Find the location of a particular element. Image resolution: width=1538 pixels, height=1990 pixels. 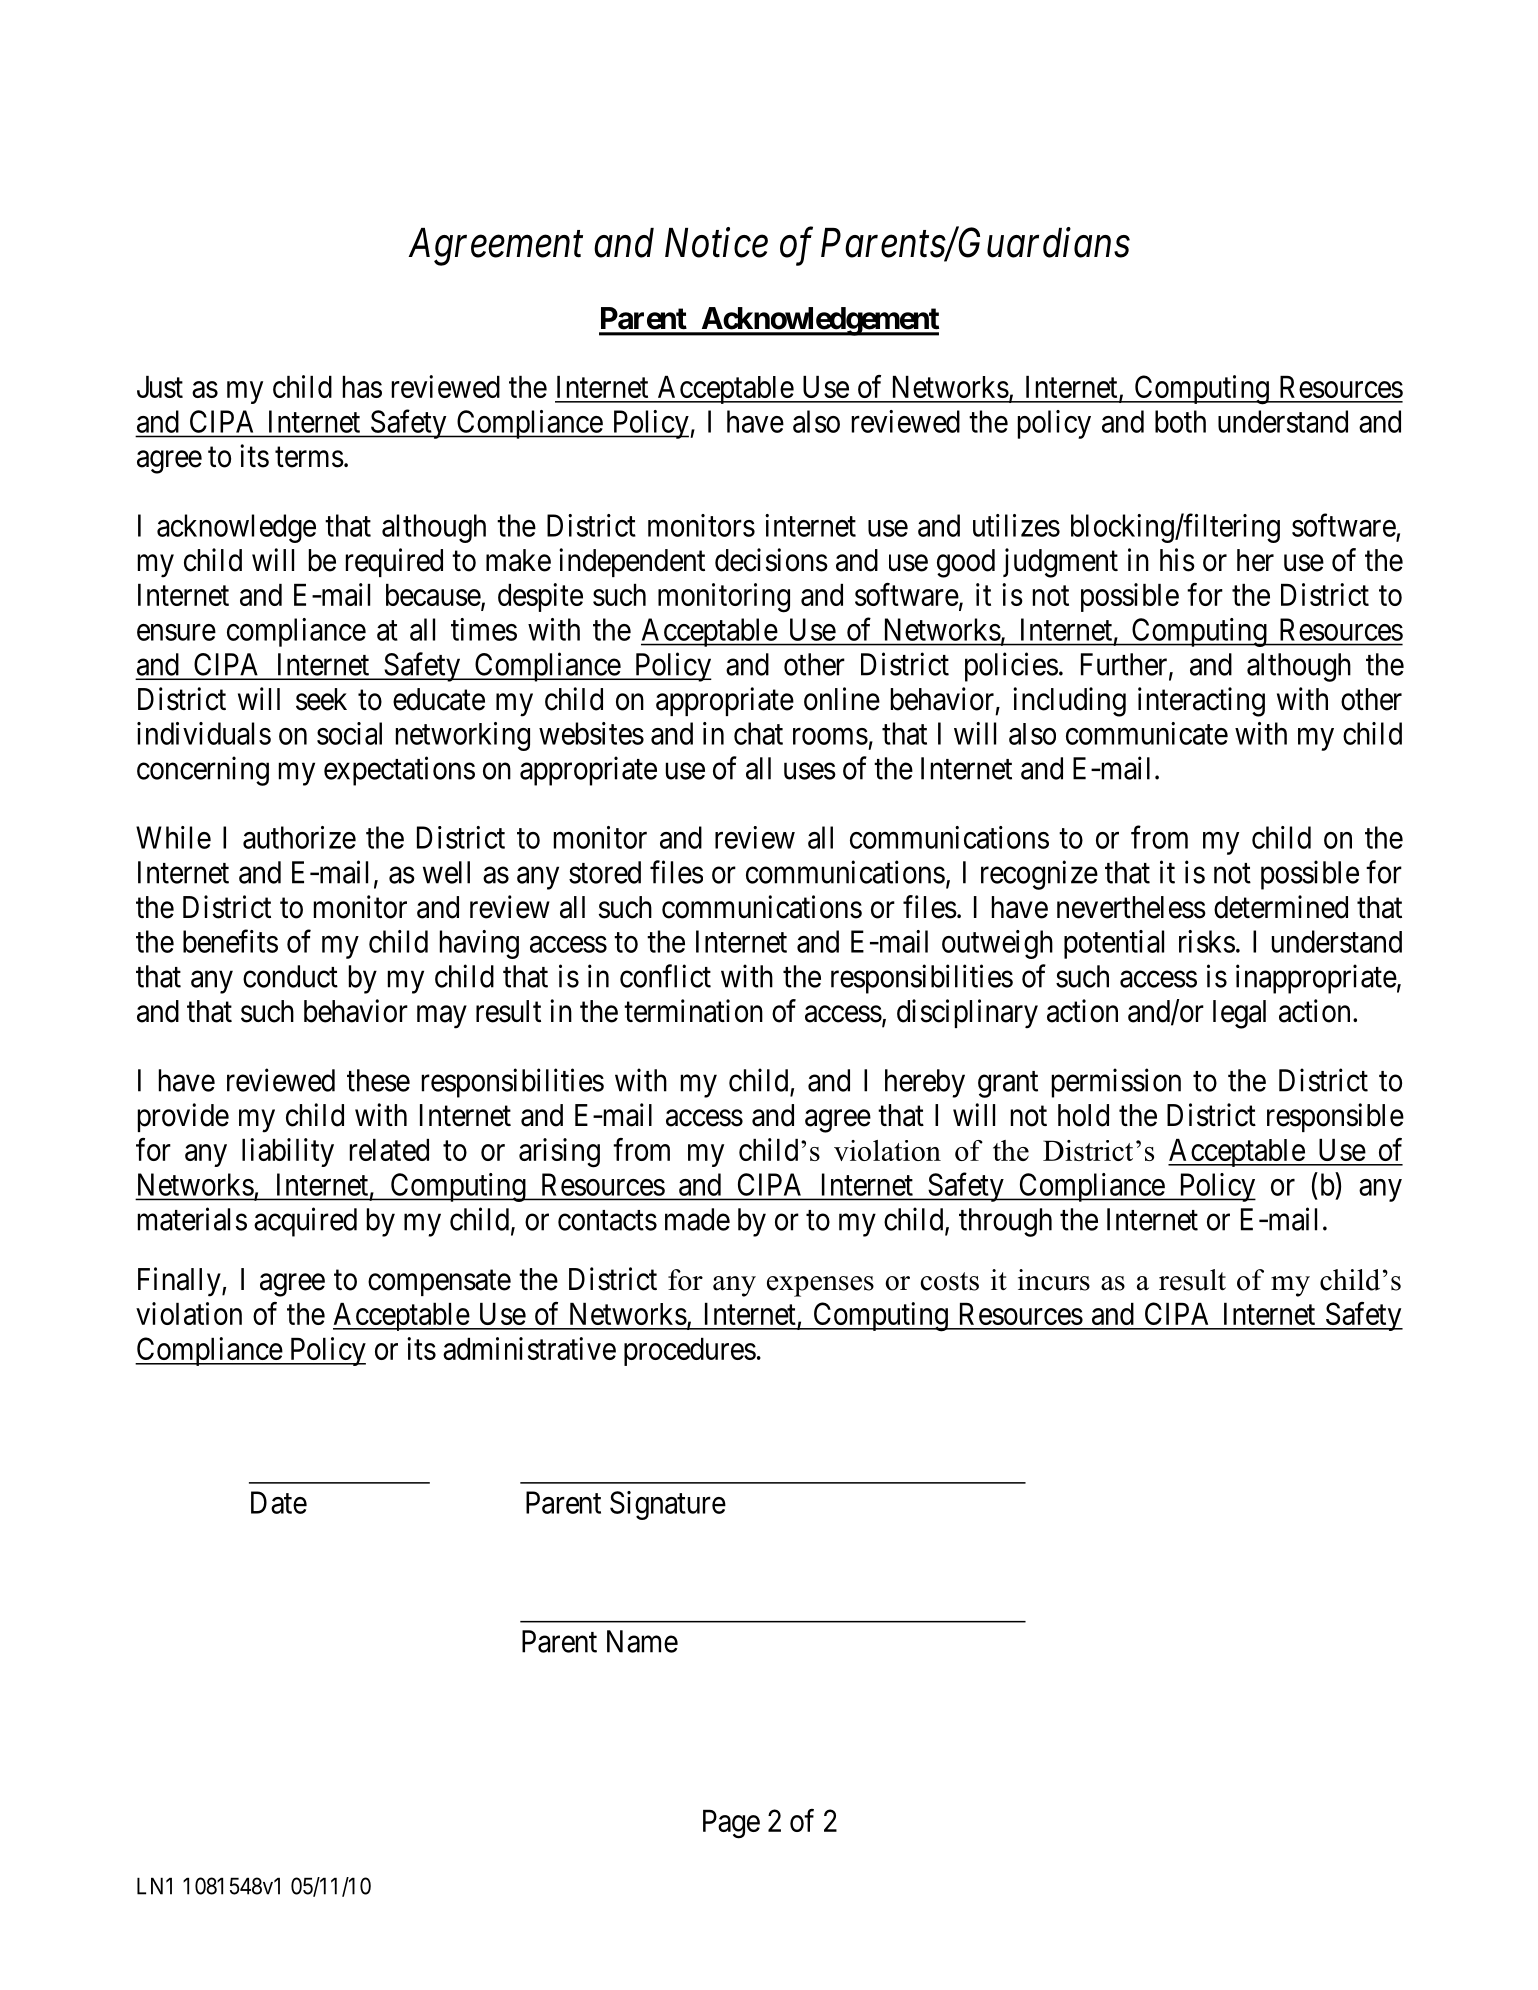

both is located at coordinates (1180, 421).
